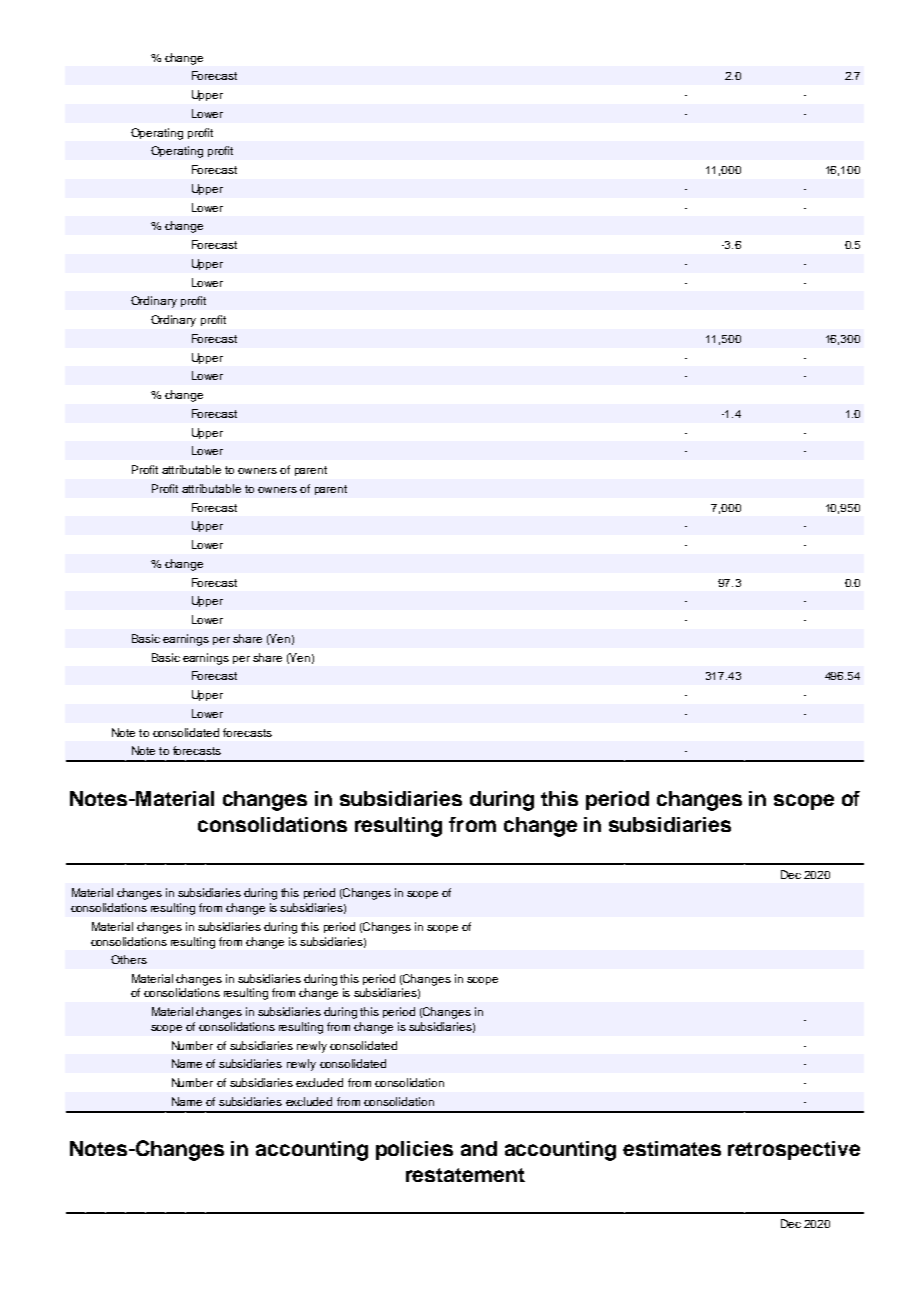 This document has width=924, height=1308. Describe the element at coordinates (414, 1150) in the document. I see `policies` at that location.
